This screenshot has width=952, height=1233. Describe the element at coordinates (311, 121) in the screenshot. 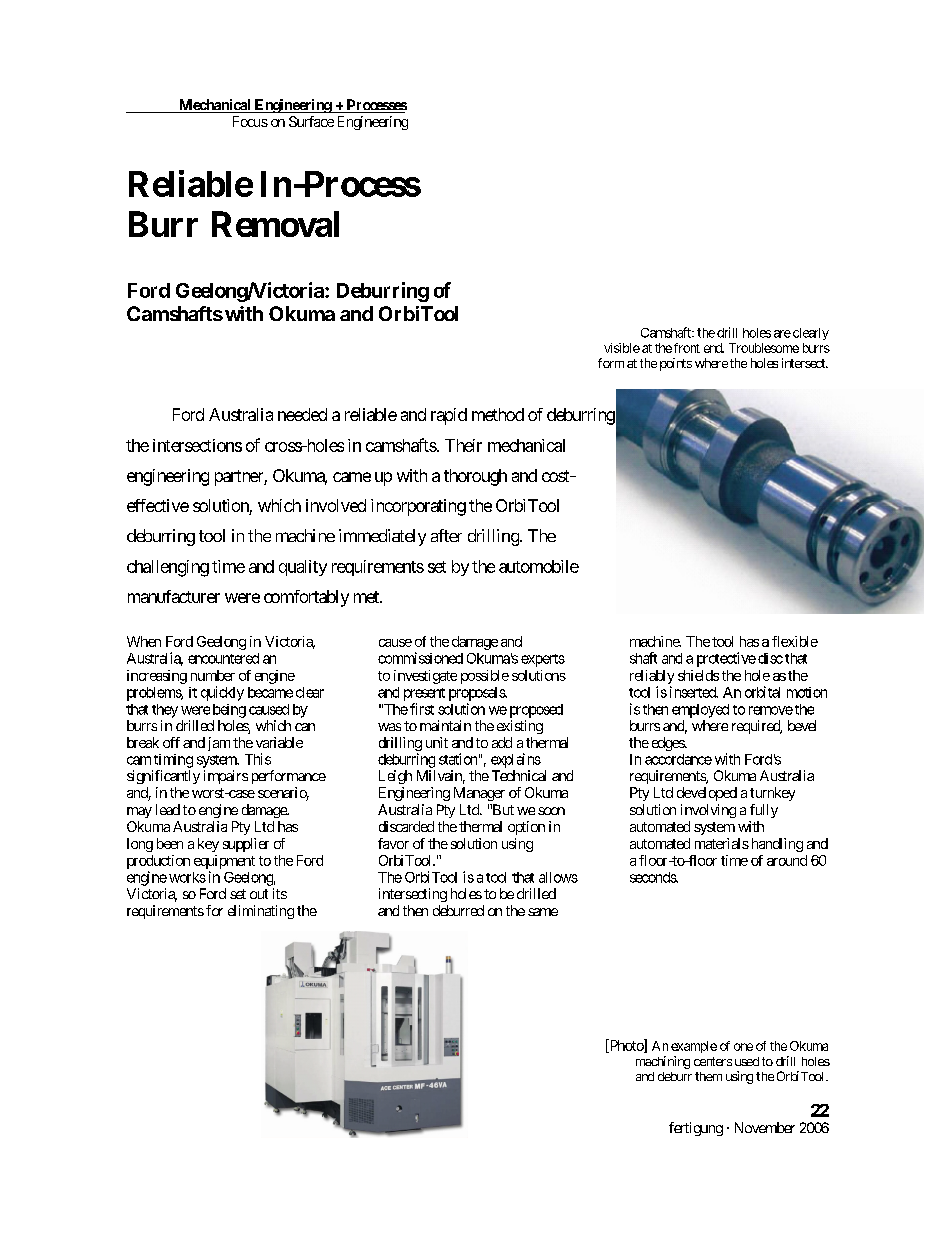

I see `Surface` at that location.
